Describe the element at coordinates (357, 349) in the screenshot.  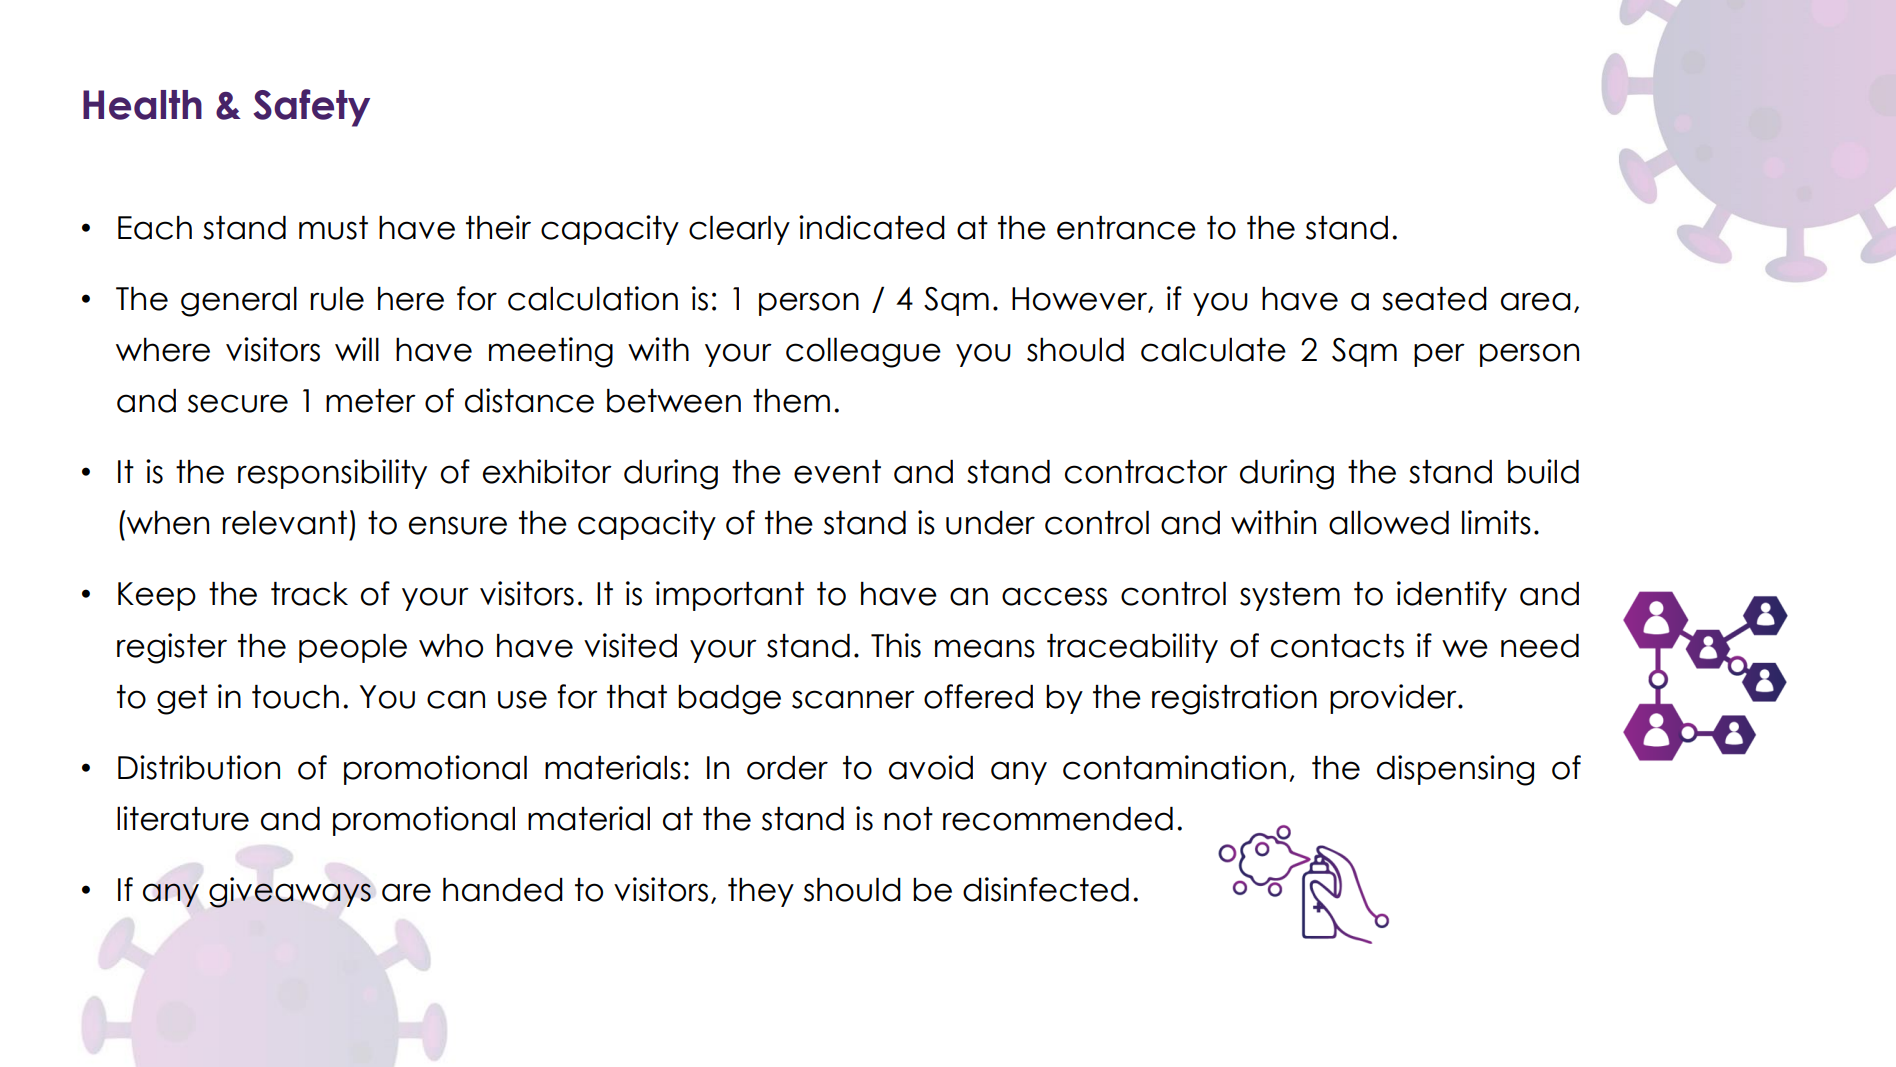
I see `will` at that location.
